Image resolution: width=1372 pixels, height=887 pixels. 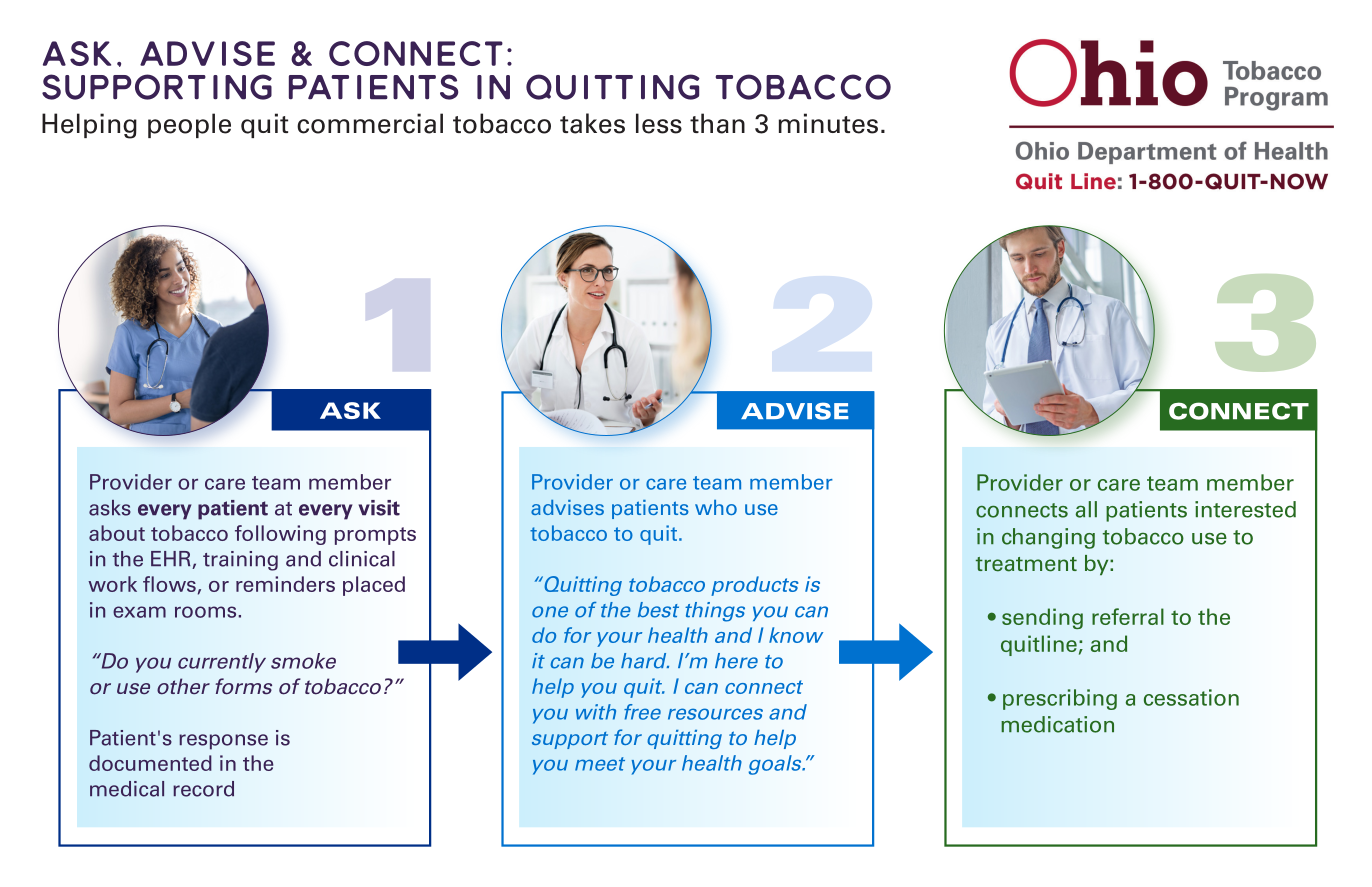 What do you see at coordinates (1048, 538) in the image?
I see `changing` at bounding box center [1048, 538].
